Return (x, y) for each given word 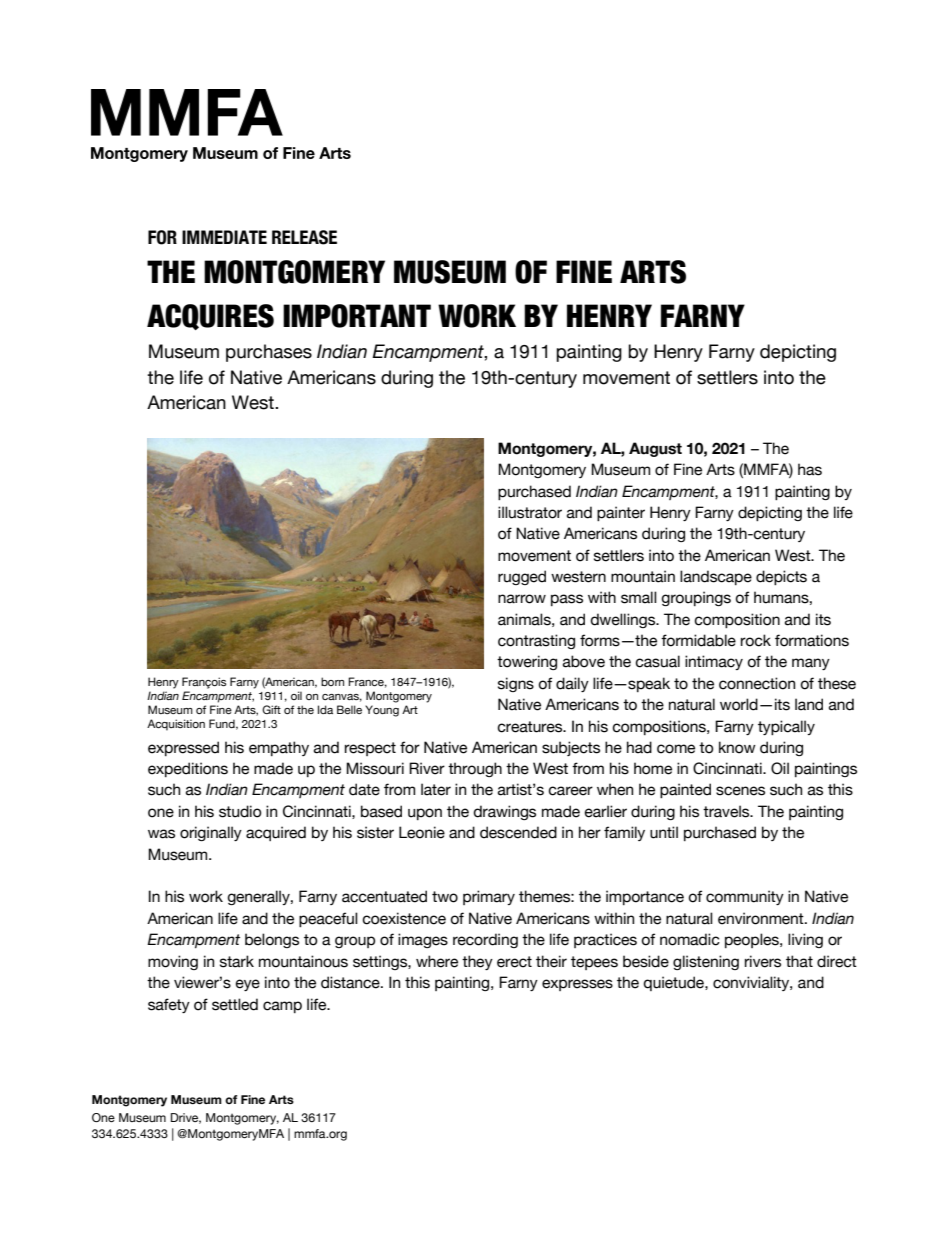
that (799, 961)
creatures (531, 727)
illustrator (530, 512)
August (655, 449)
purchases (269, 353)
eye (247, 985)
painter (621, 513)
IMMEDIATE (224, 237)
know (737, 747)
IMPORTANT (357, 316)
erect (514, 962)
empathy (279, 748)
